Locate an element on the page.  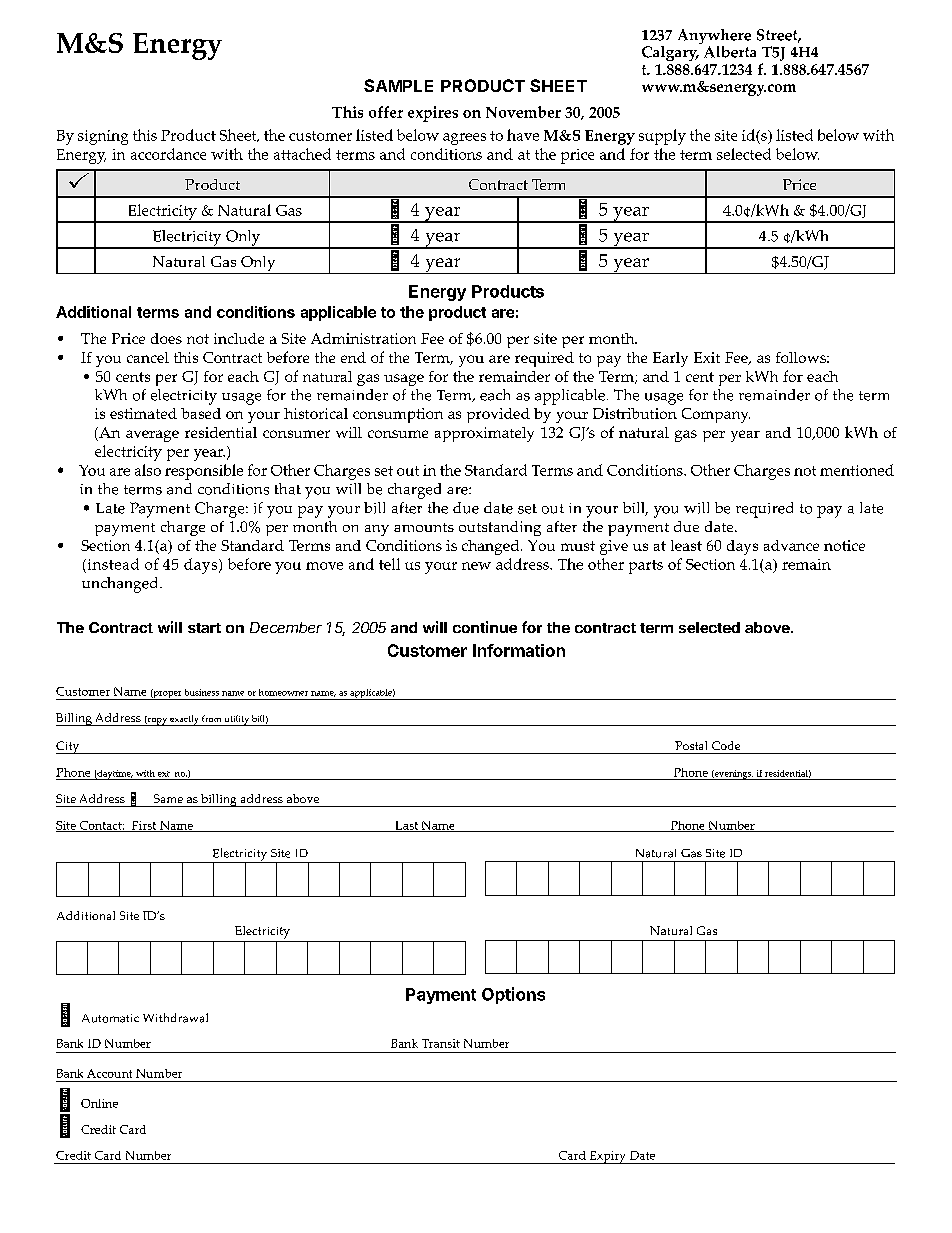
accordance is located at coordinates (168, 154).
